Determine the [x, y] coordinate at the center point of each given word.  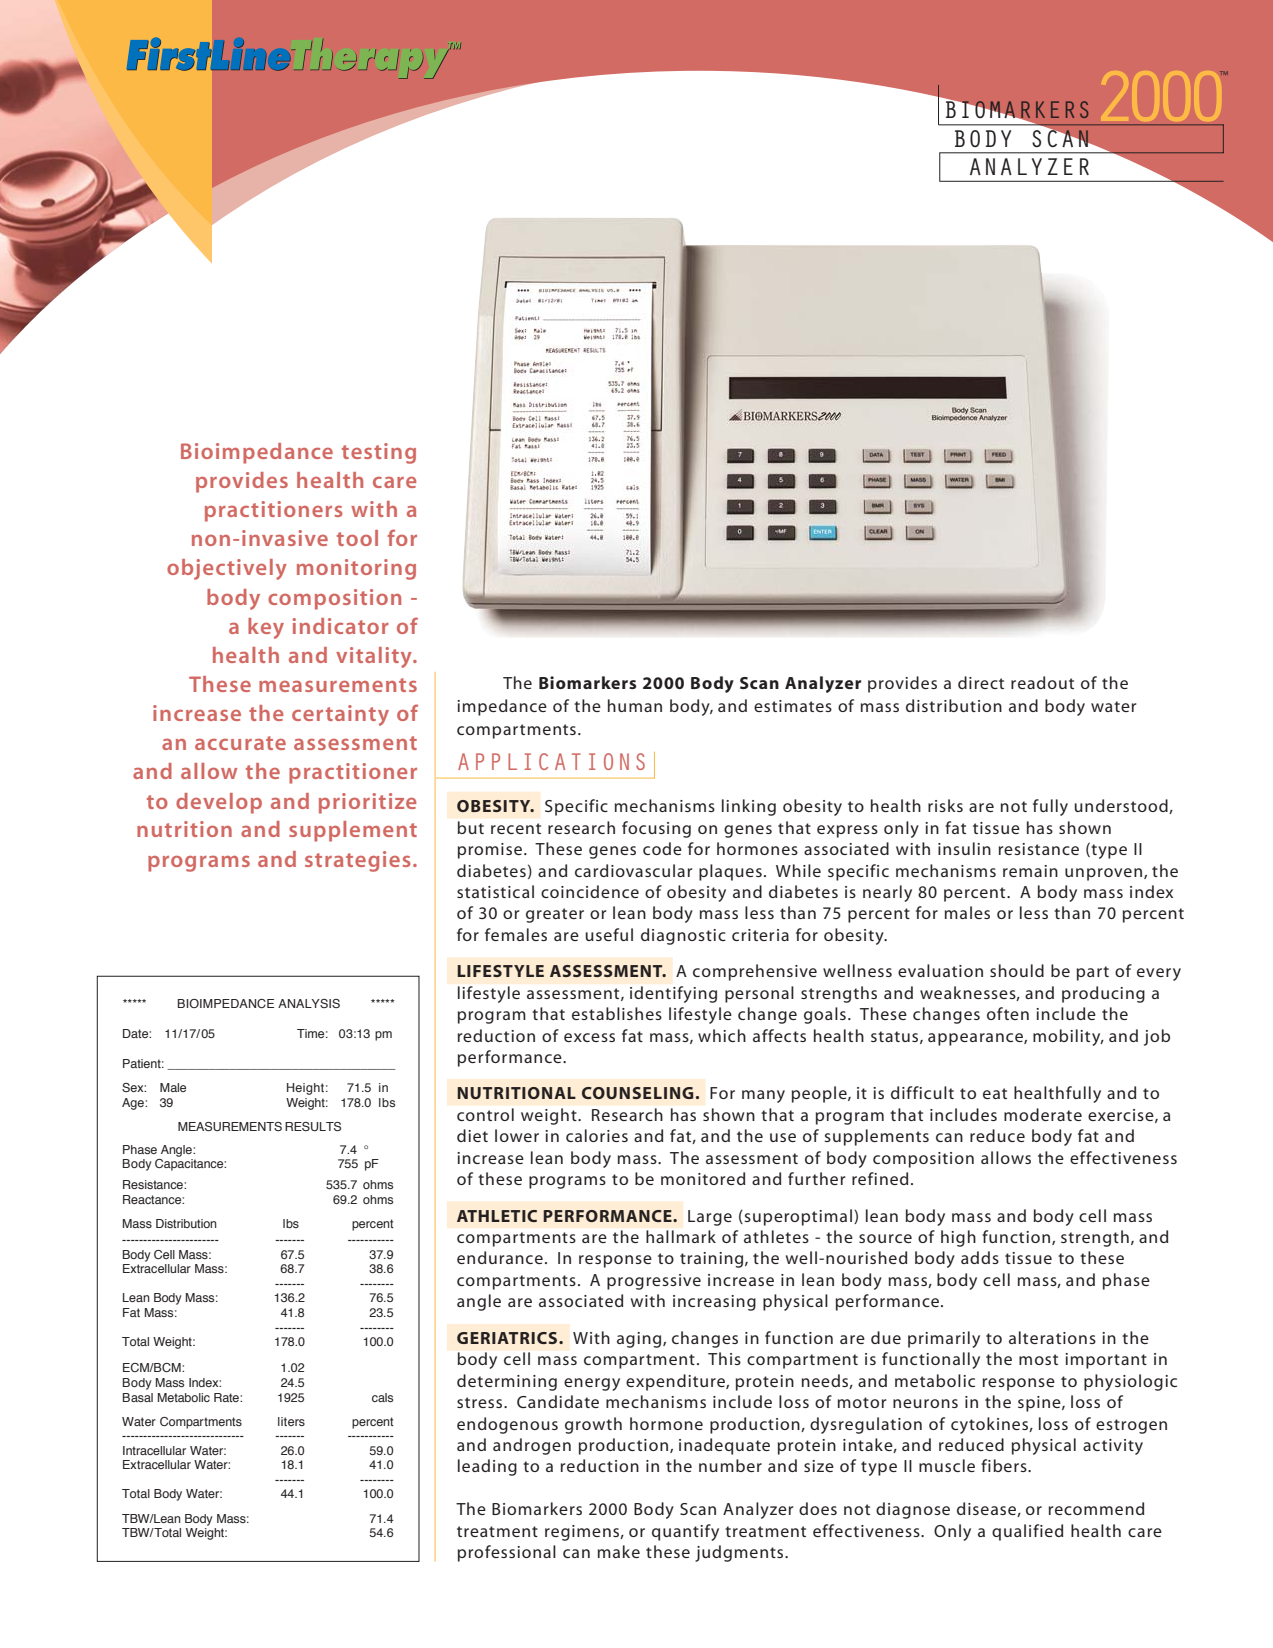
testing [379, 453]
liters [291, 1421]
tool [357, 538]
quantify [685, 1532]
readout [1042, 682]
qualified [1027, 1532]
